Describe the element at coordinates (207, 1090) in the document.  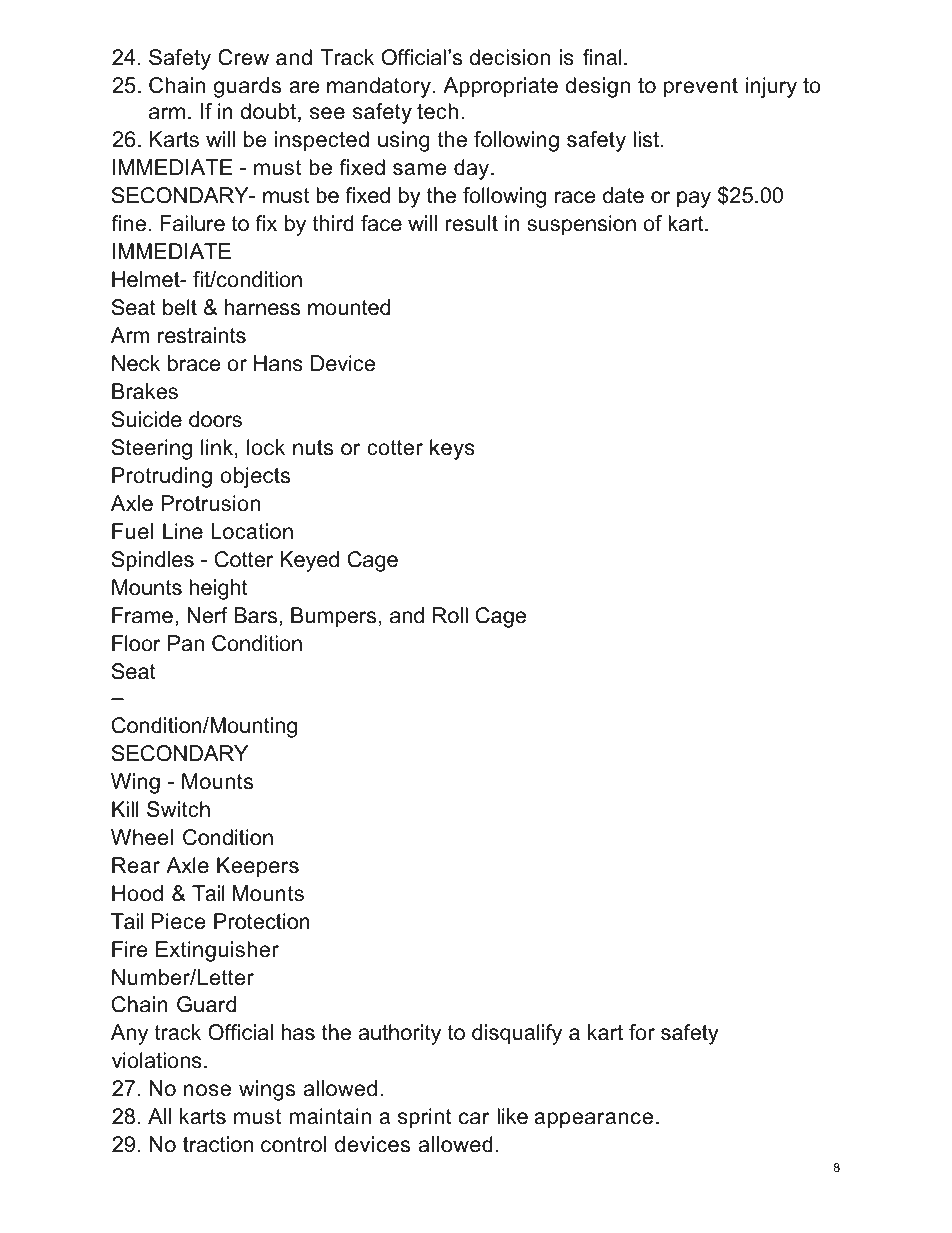
I see `nose` at that location.
